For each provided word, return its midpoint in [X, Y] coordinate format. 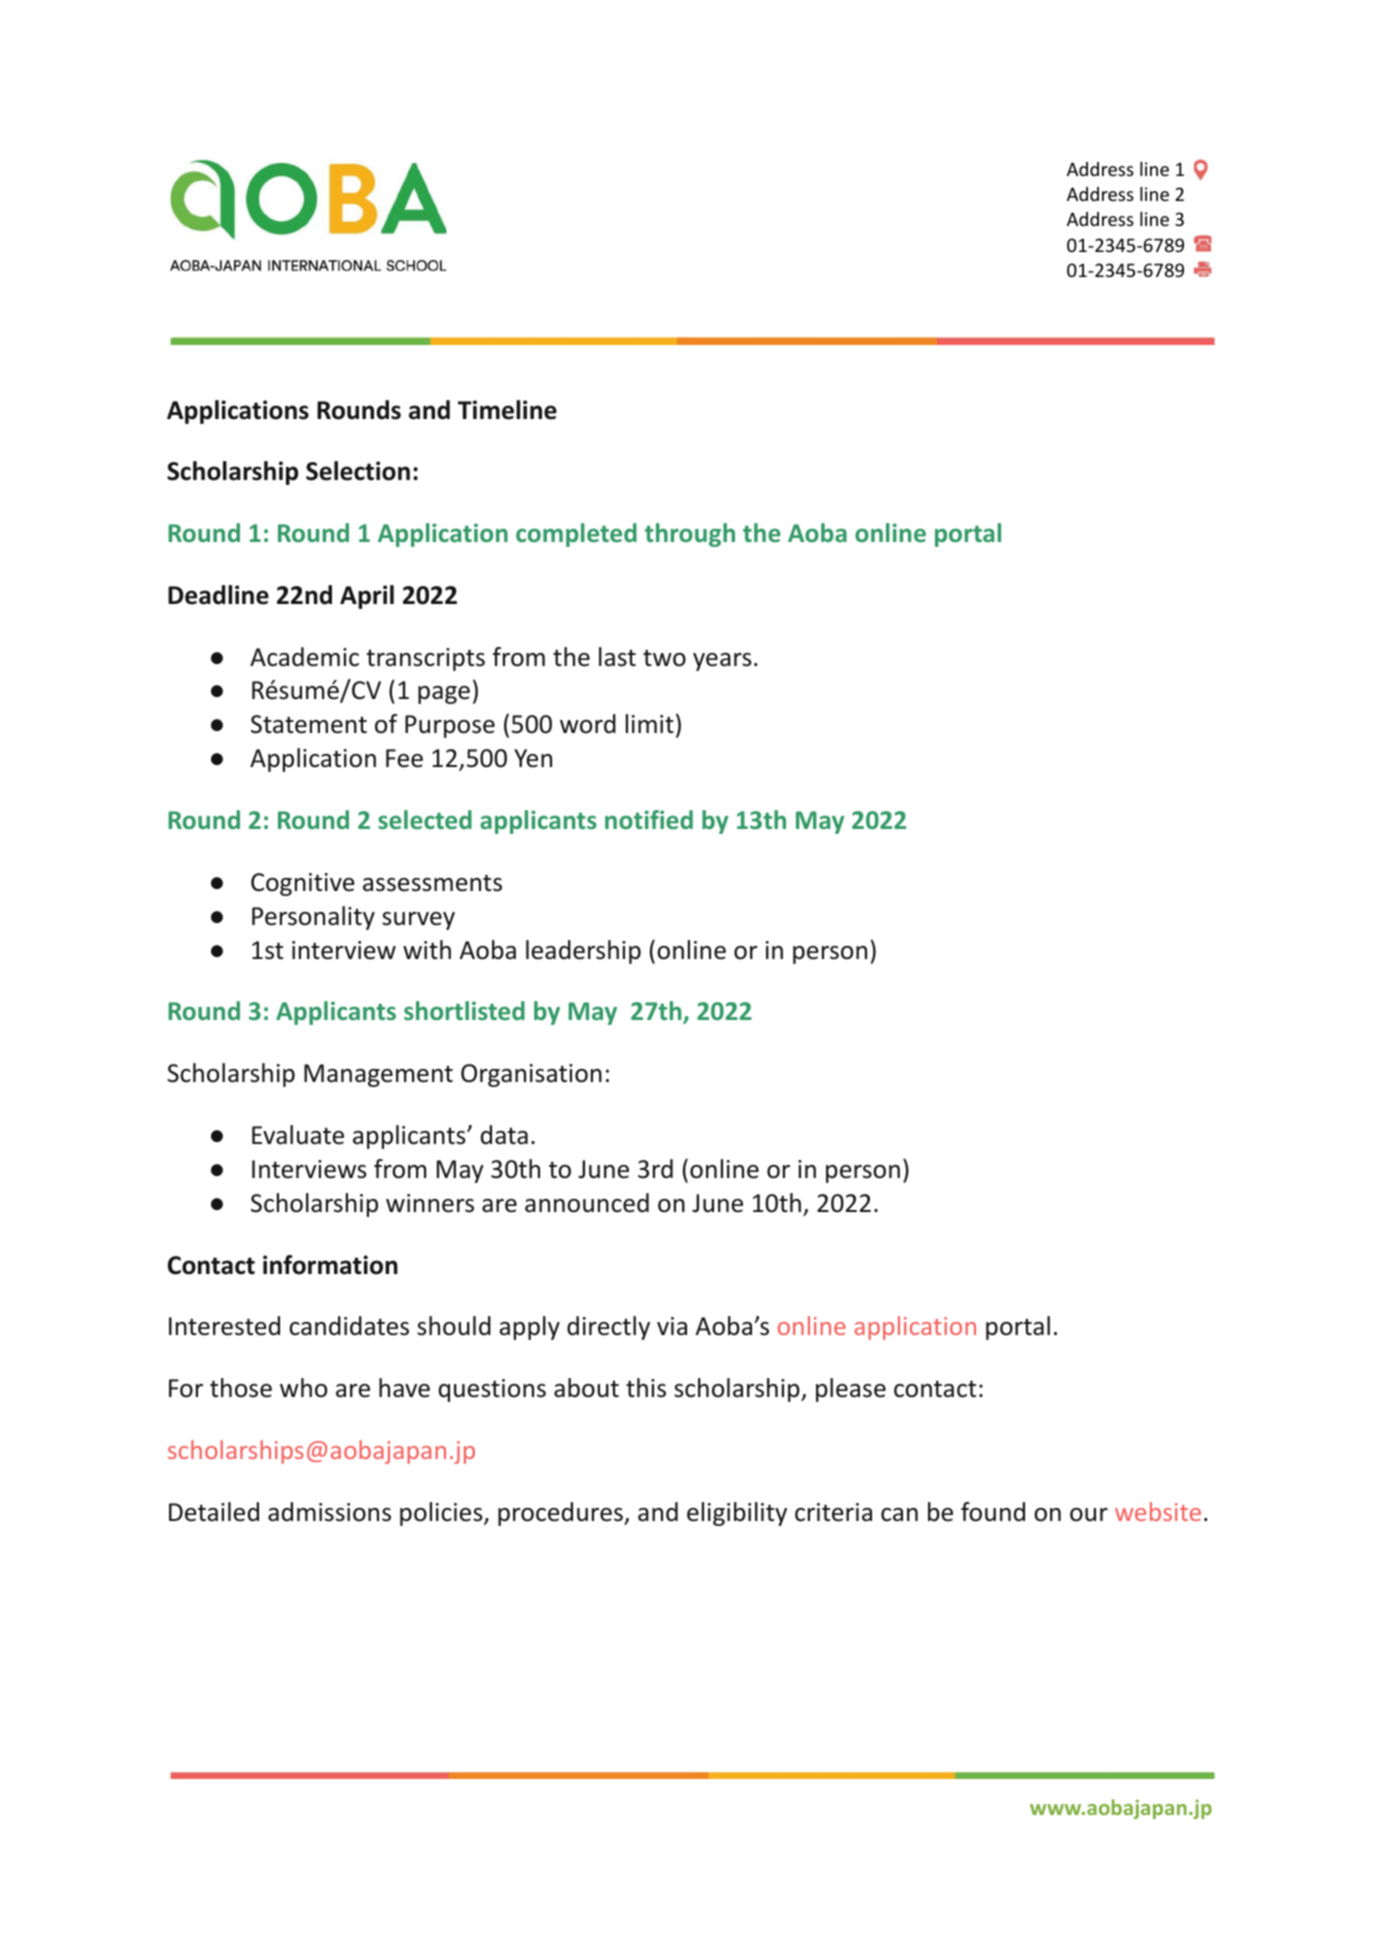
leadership [583, 952]
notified [649, 819]
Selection [358, 471]
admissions [329, 1512]
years [722, 662]
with [427, 950]
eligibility [737, 1514]
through [690, 535]
